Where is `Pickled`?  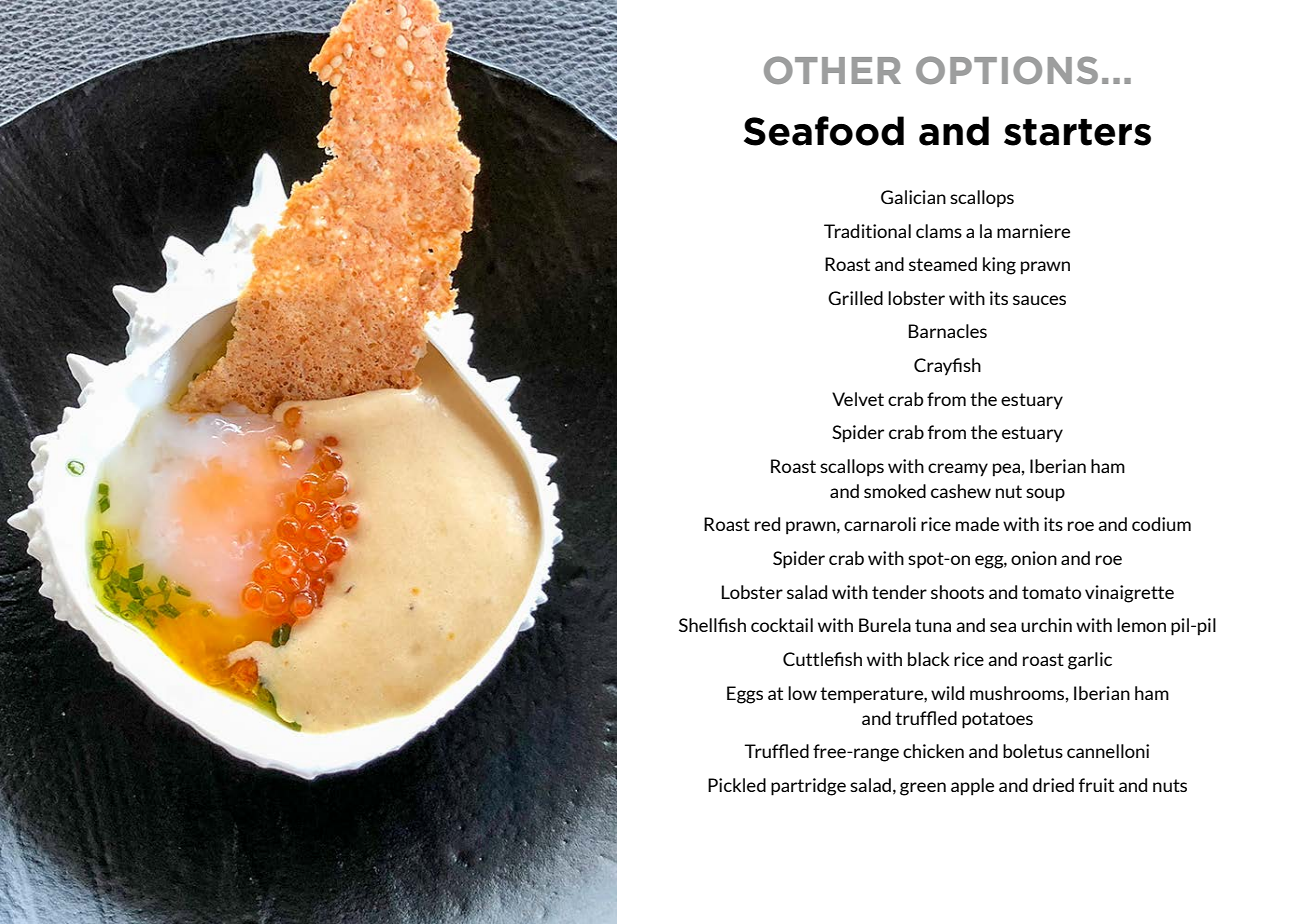 Pickled is located at coordinates (737, 785).
